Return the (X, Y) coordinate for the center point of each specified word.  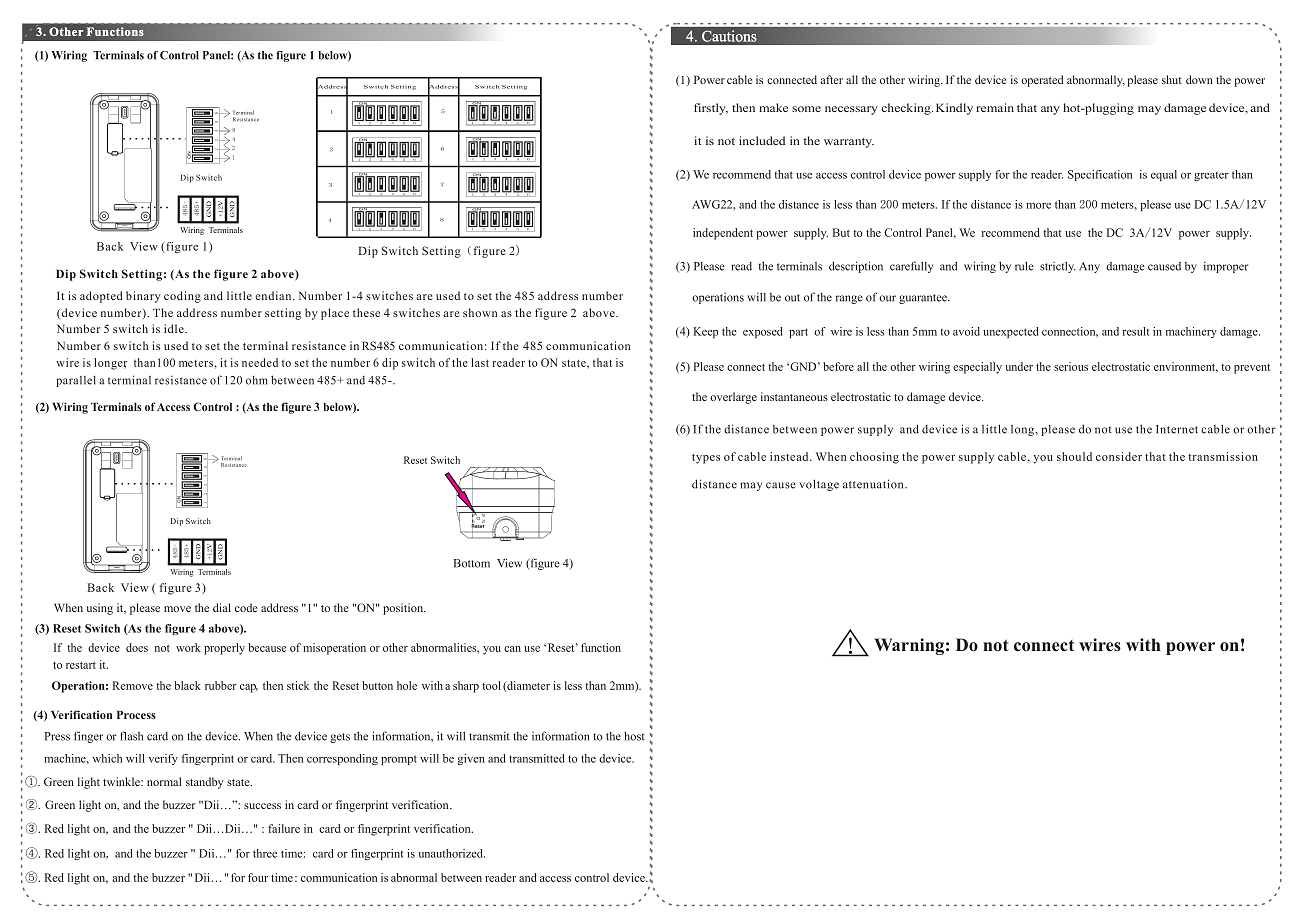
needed (260, 362)
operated (1042, 81)
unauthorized (452, 853)
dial (222, 607)
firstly (711, 109)
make (773, 107)
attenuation (874, 484)
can (512, 649)
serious (1071, 366)
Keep (706, 332)
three (265, 853)
